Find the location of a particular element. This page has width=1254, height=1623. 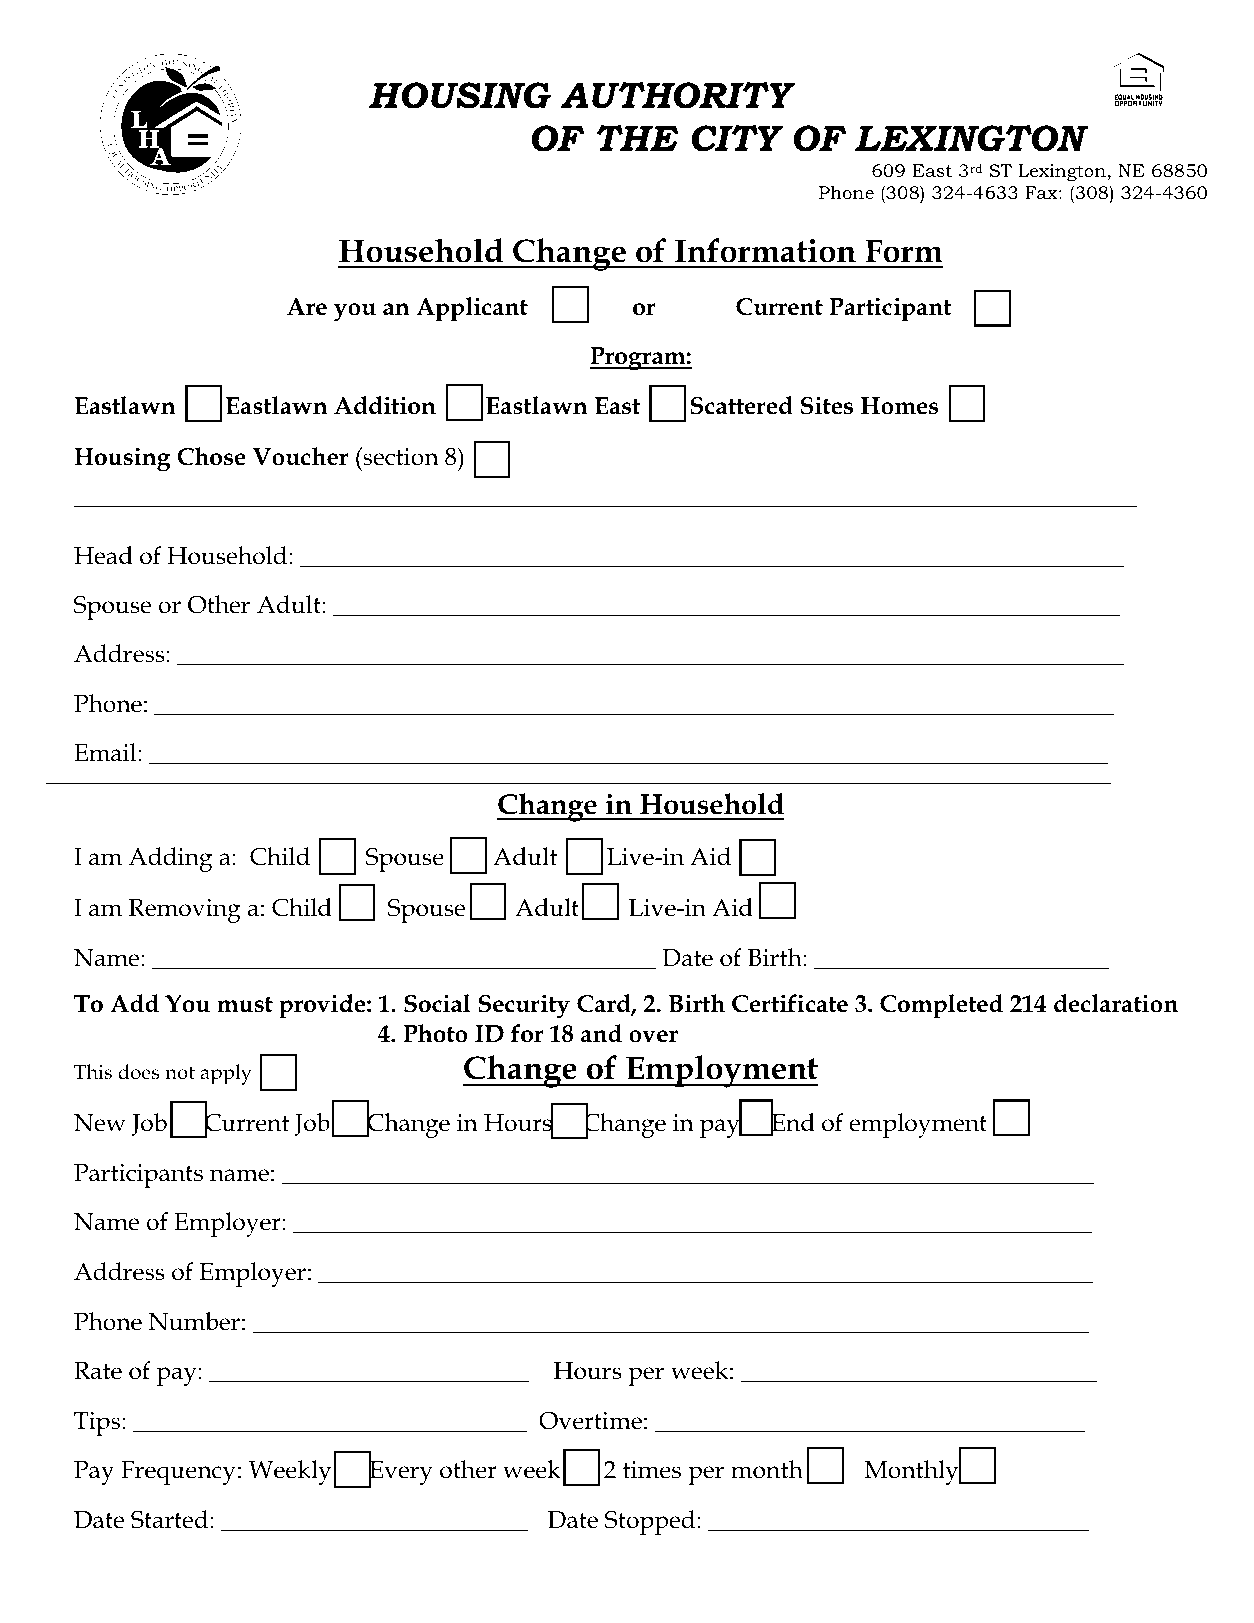

Adding is located at coordinates (170, 859).
